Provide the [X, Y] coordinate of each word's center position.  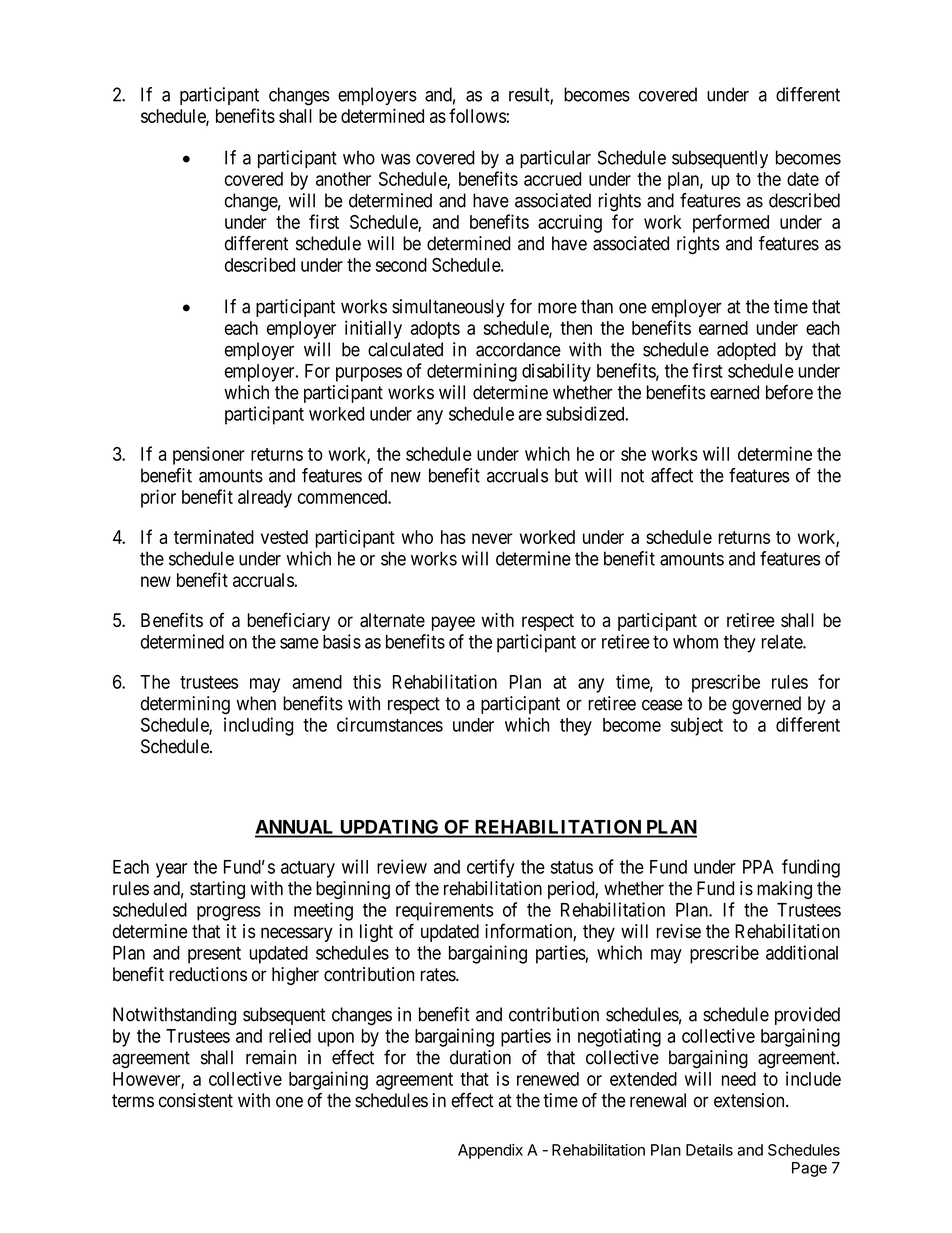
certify [491, 868]
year [171, 870]
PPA [758, 867]
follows [477, 115]
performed [731, 223]
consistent [196, 1100]
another [343, 179]
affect [672, 475]
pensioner [209, 455]
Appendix [490, 1151]
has [453, 537]
